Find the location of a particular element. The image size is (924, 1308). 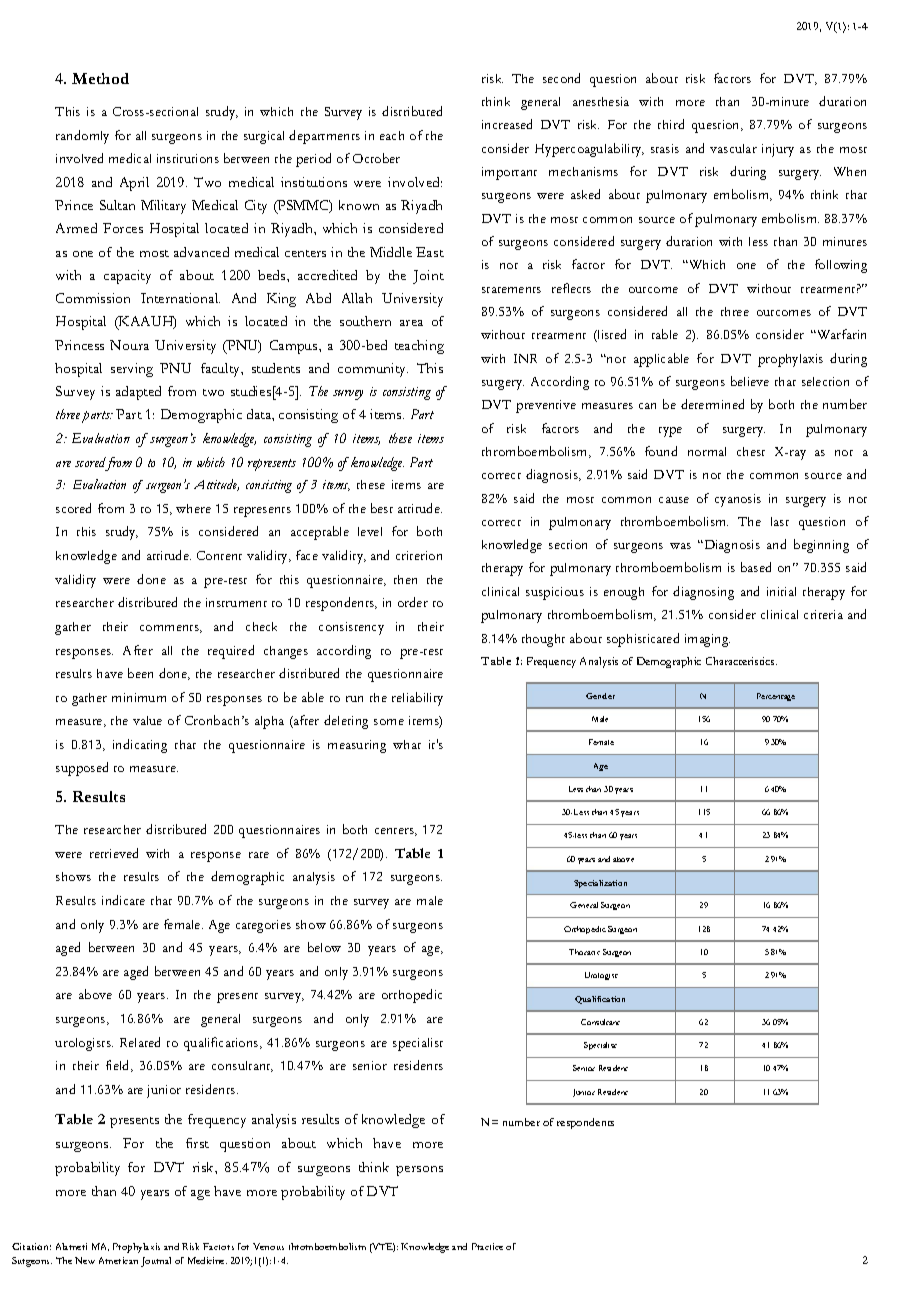

persons is located at coordinates (419, 1171).
